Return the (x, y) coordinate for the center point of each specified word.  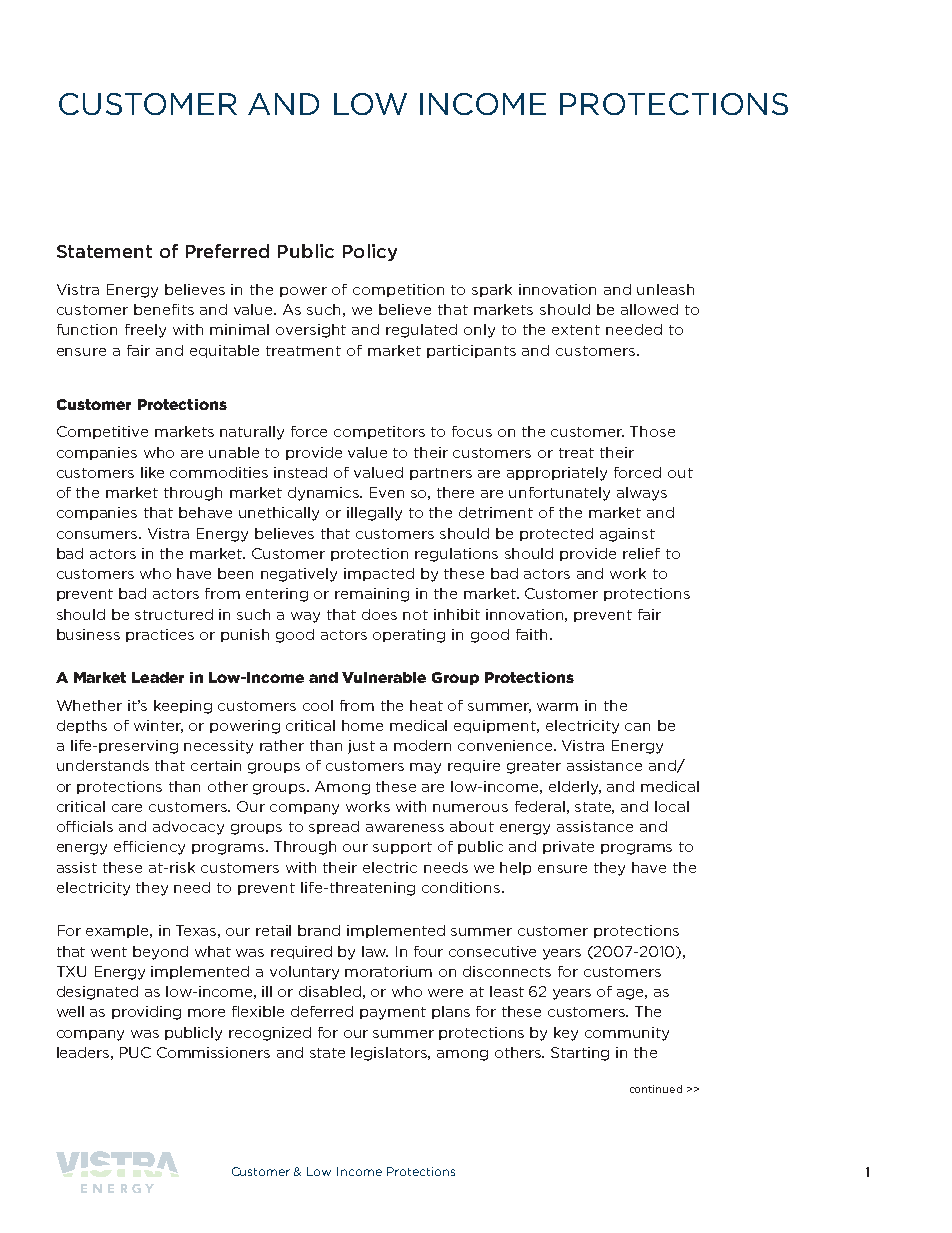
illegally (374, 514)
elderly (575, 788)
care (127, 808)
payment (393, 1013)
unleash (665, 289)
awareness (405, 828)
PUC (135, 1052)
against (627, 535)
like (152, 472)
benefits (164, 309)
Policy (370, 252)
